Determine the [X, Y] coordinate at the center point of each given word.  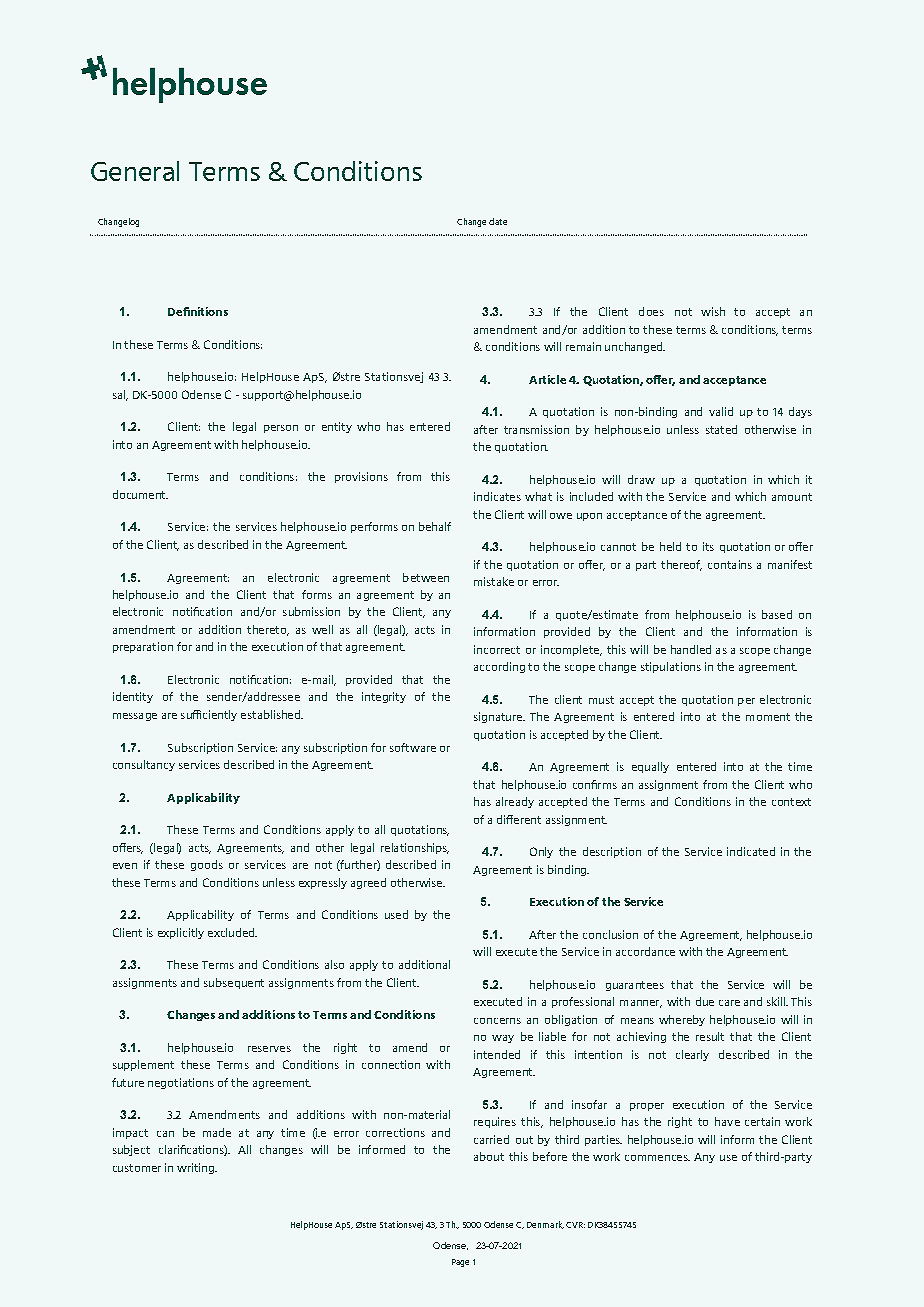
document [140, 494]
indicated [751, 851]
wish [713, 311]
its [708, 546]
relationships [415, 848]
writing [196, 1168]
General [135, 171]
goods [207, 865]
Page [460, 1263]
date [498, 221]
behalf [435, 526]
